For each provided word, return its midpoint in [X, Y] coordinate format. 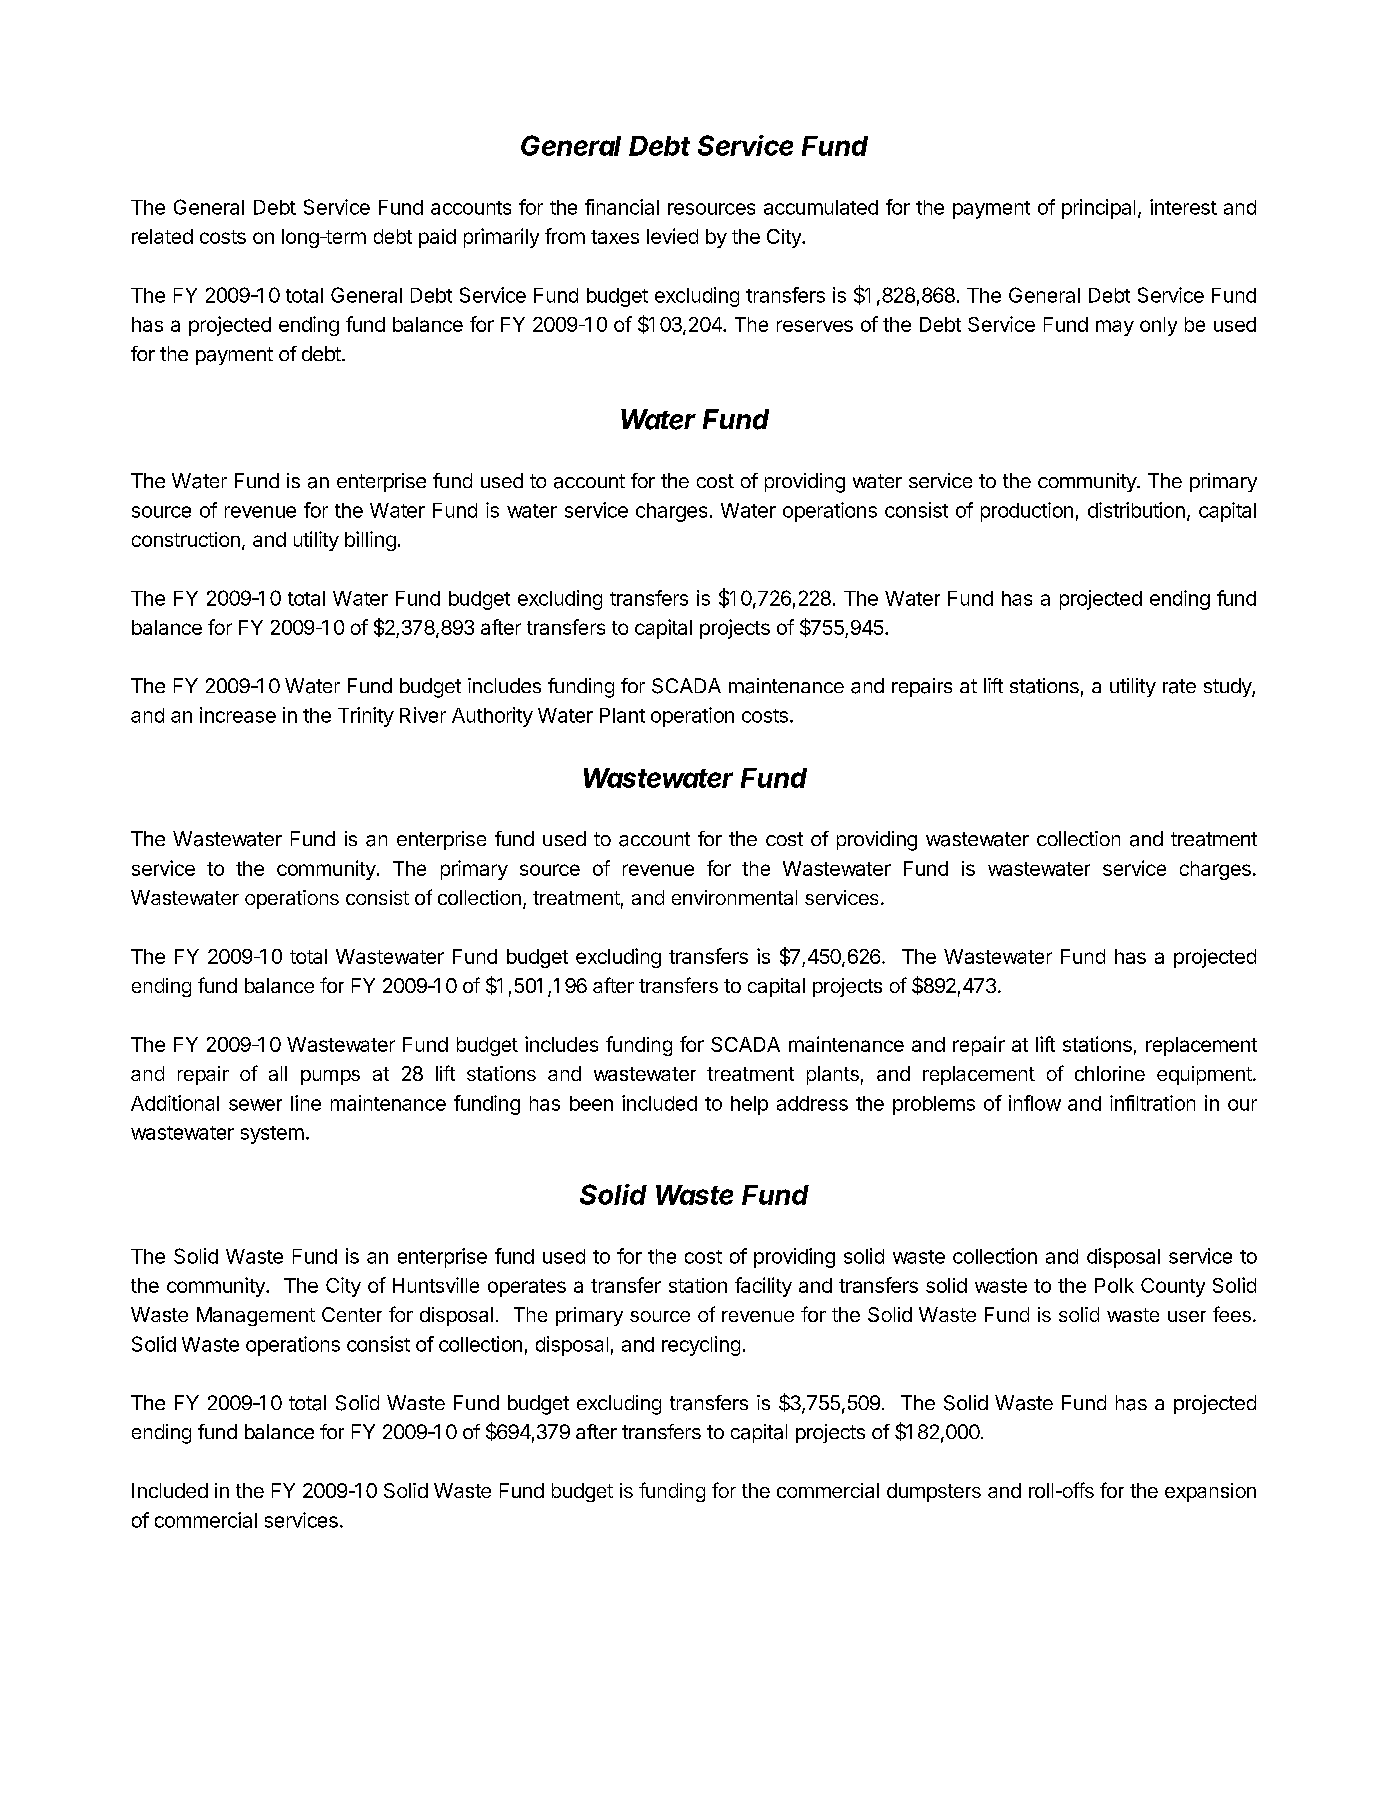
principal [1098, 209]
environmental [734, 897]
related [162, 236]
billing [370, 541]
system [272, 1135]
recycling [701, 1346]
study [1228, 687]
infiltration [1152, 1103]
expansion [1210, 1492]
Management [256, 1316]
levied [672, 236]
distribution [1136, 510]
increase [238, 715]
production [1027, 512]
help [749, 1105]
